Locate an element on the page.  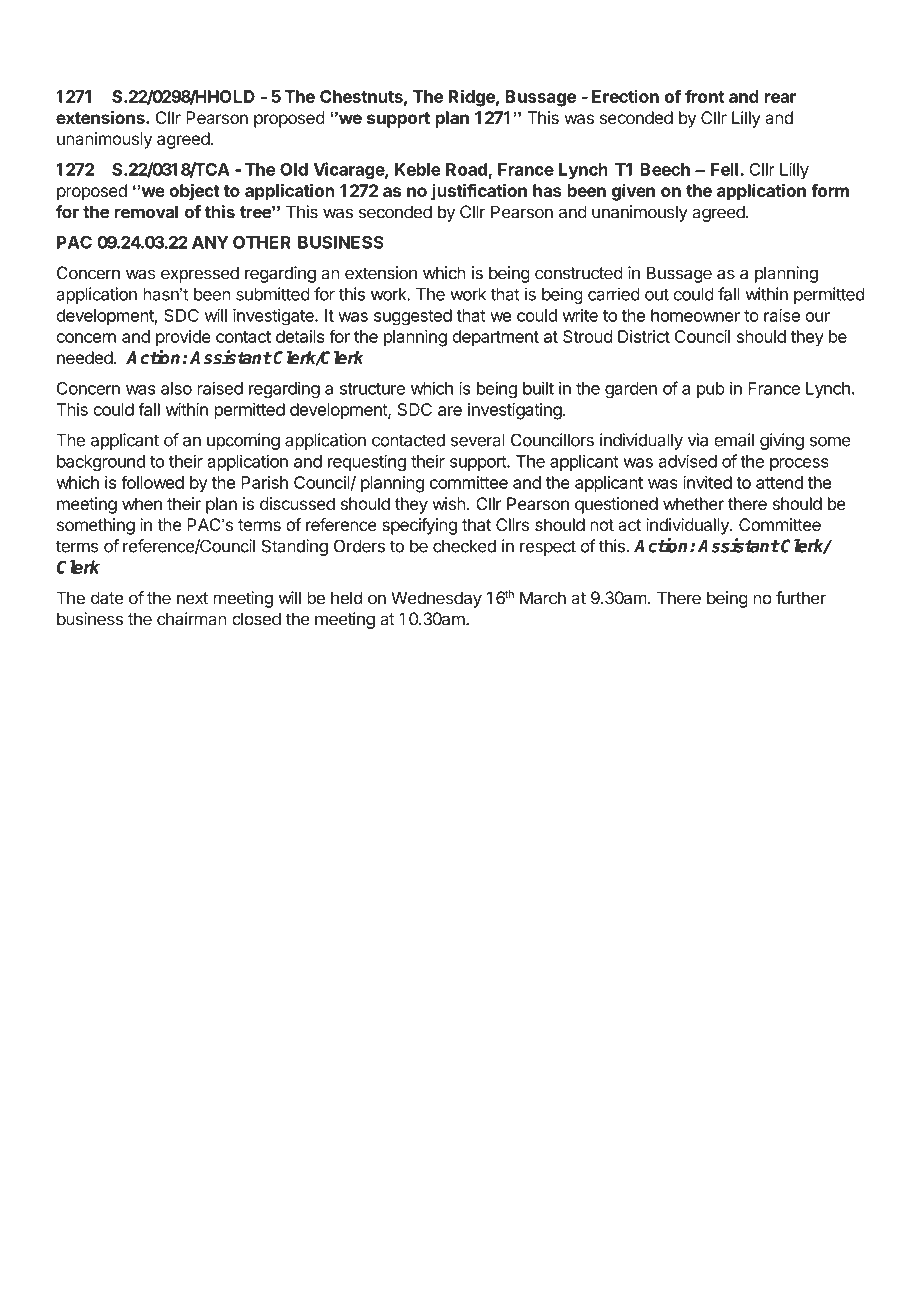
rear is located at coordinates (780, 98).
